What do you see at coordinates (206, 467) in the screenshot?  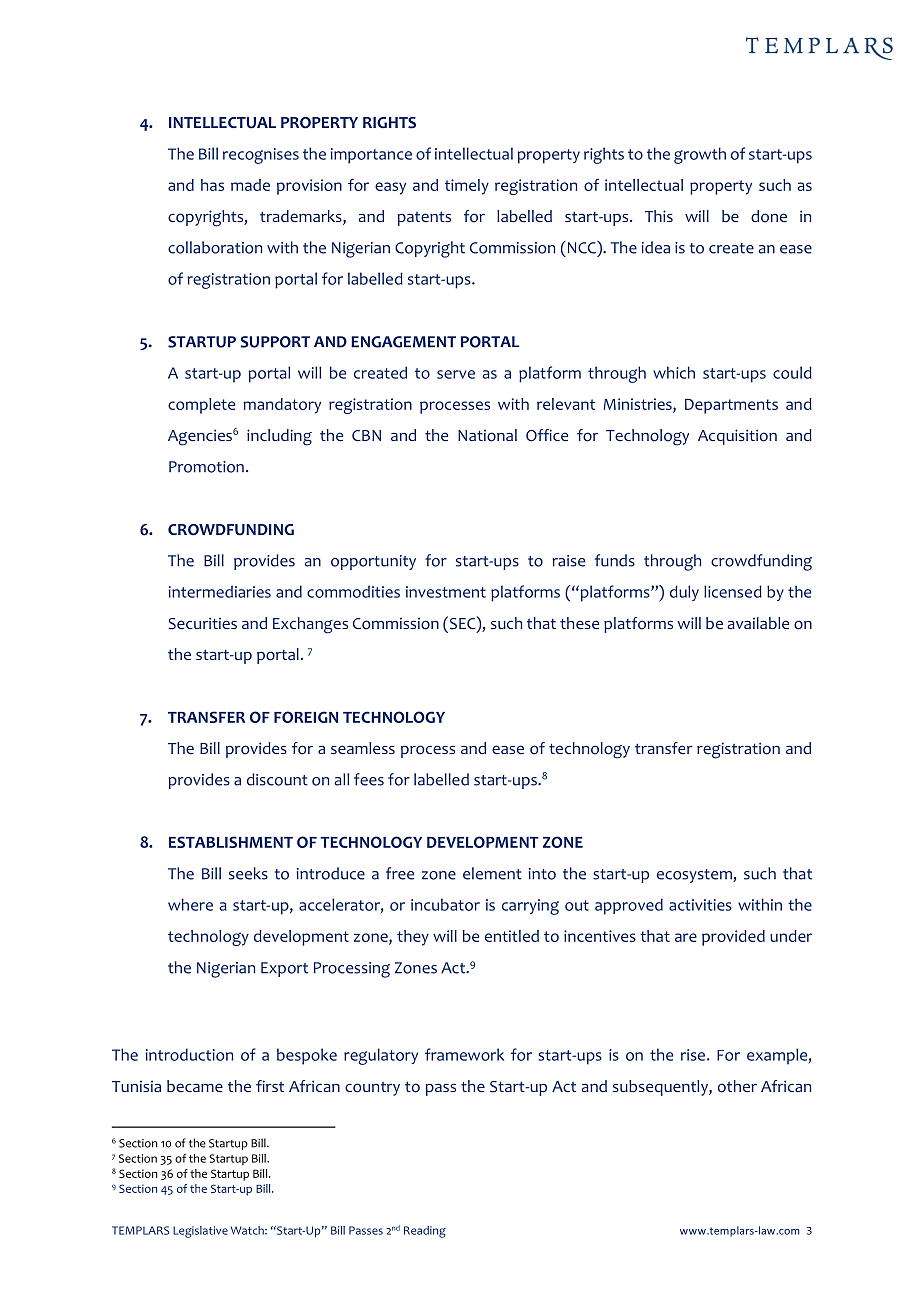 I see `Promotion` at bounding box center [206, 467].
